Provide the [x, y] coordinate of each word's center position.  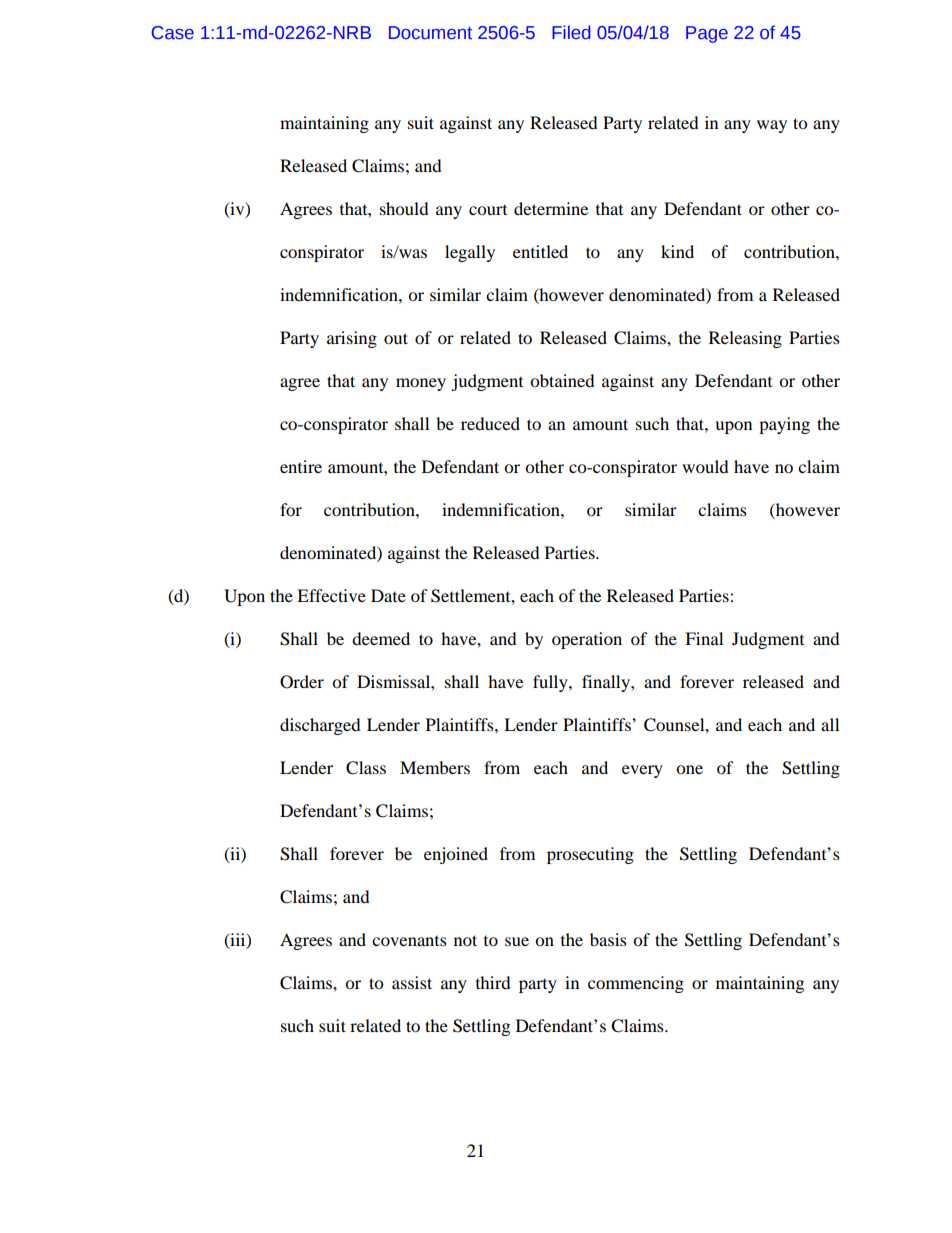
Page [707, 34]
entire [301, 466]
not [465, 940]
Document [430, 33]
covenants [409, 941]
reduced [490, 423]
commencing [636, 984]
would [705, 466]
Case [173, 33]
